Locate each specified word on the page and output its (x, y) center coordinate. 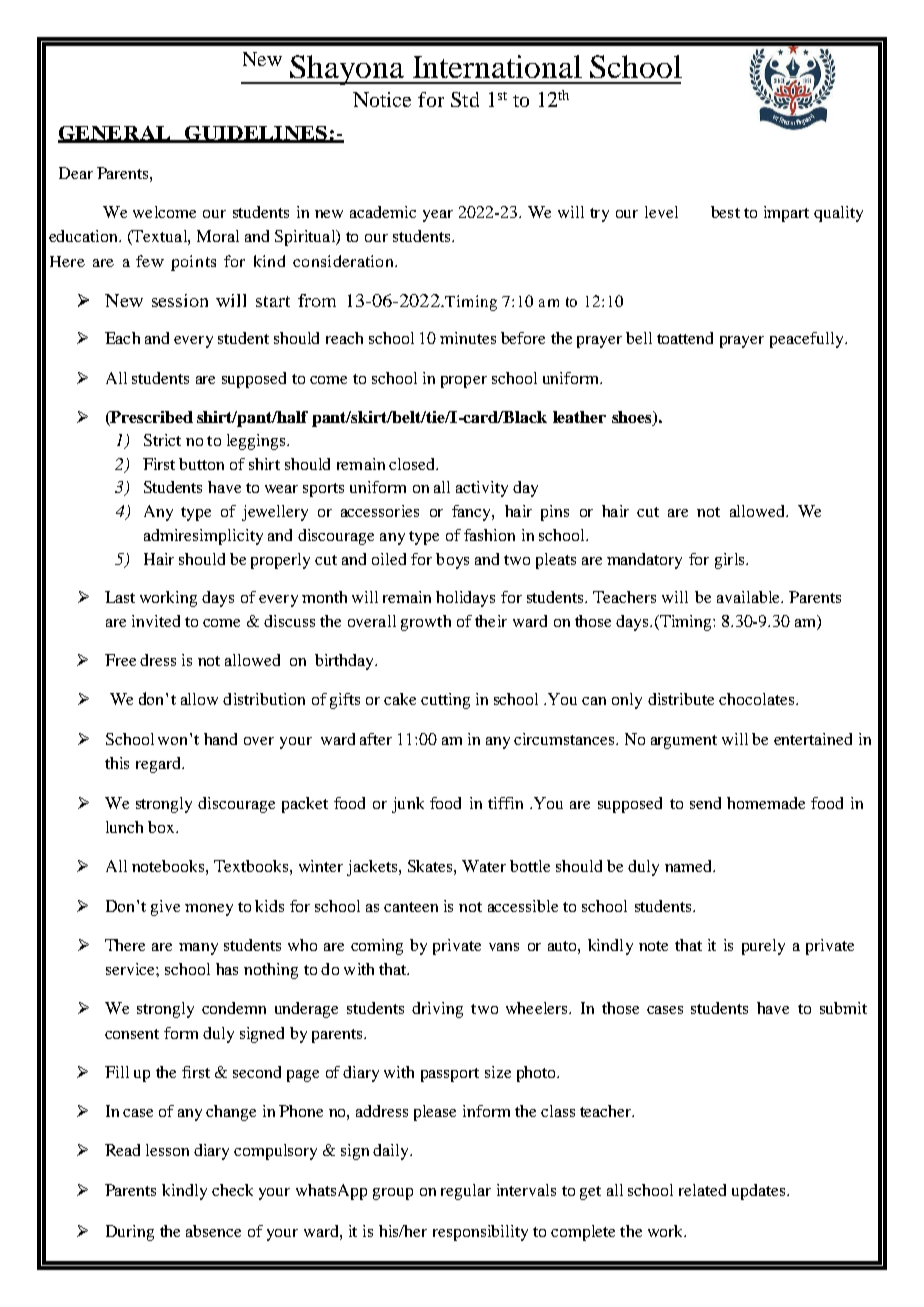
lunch (124, 827)
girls (731, 561)
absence (213, 1231)
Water (484, 866)
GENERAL (115, 134)
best (725, 212)
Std (465, 99)
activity (482, 489)
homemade (766, 803)
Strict (162, 440)
